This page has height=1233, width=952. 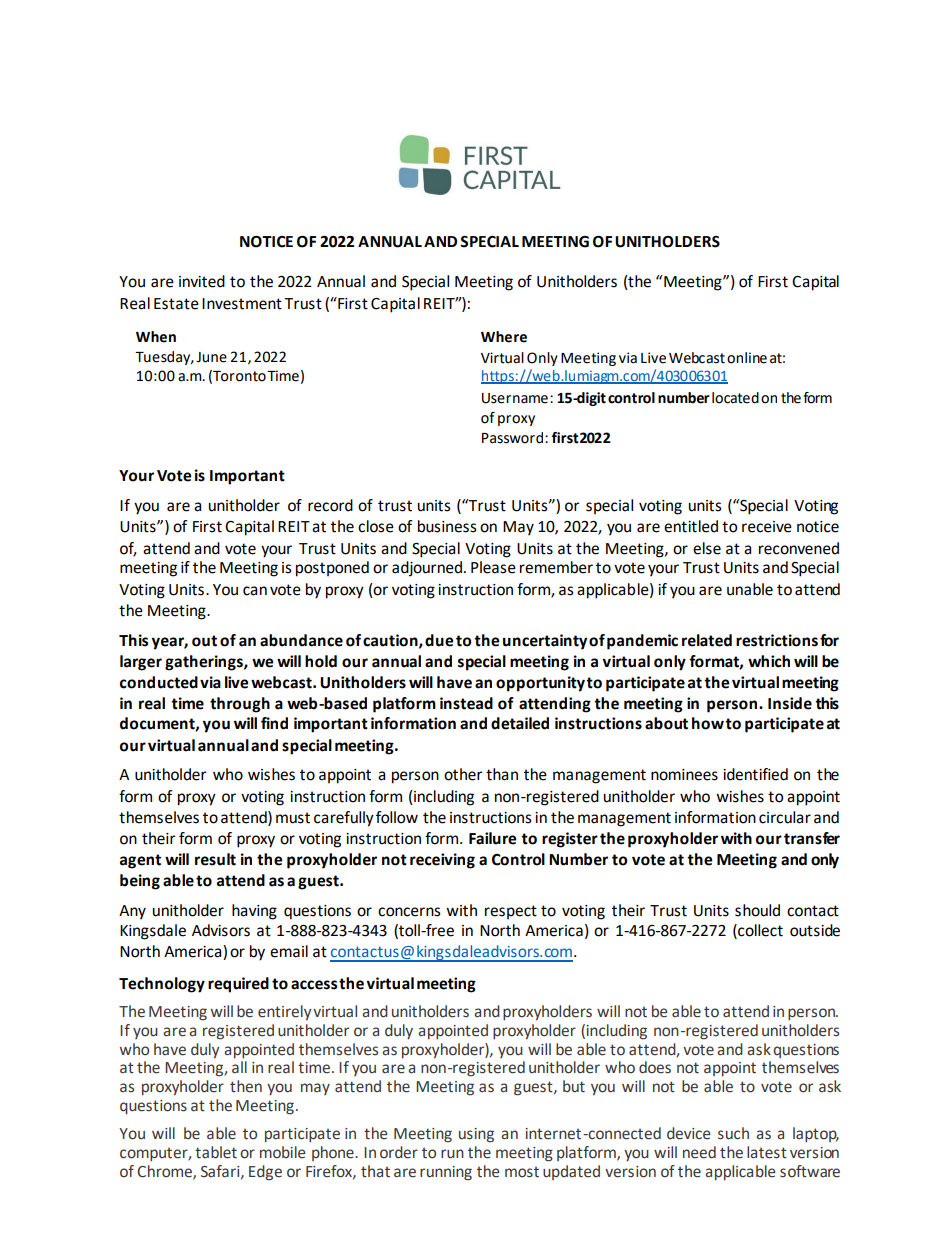 What do you see at coordinates (476, 1135) in the page?
I see `using` at bounding box center [476, 1135].
